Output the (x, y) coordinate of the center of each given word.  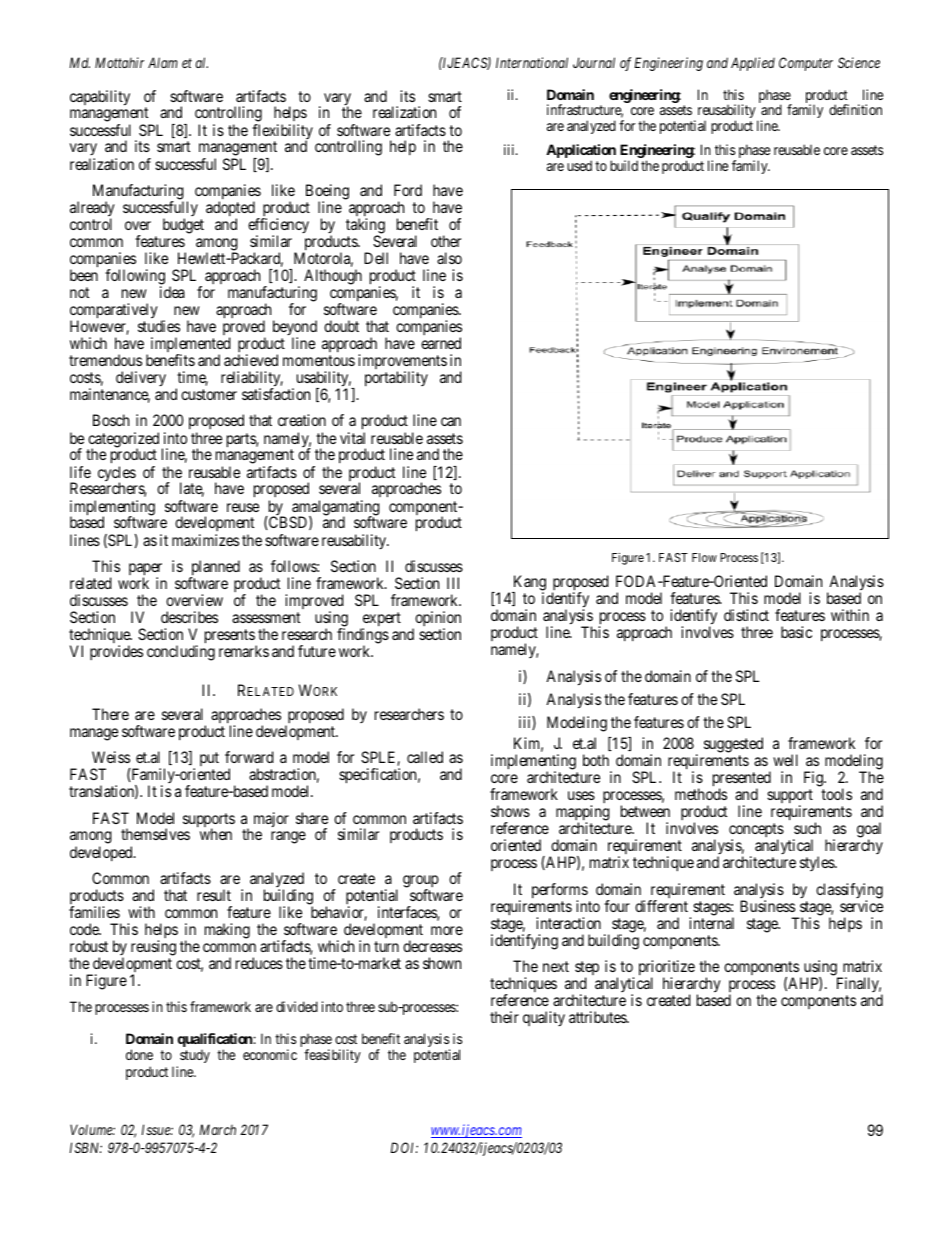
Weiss (111, 757)
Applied (753, 64)
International (532, 62)
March (218, 1129)
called (425, 757)
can (451, 421)
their (504, 1017)
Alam (163, 62)
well (785, 760)
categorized (123, 441)
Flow (704, 557)
